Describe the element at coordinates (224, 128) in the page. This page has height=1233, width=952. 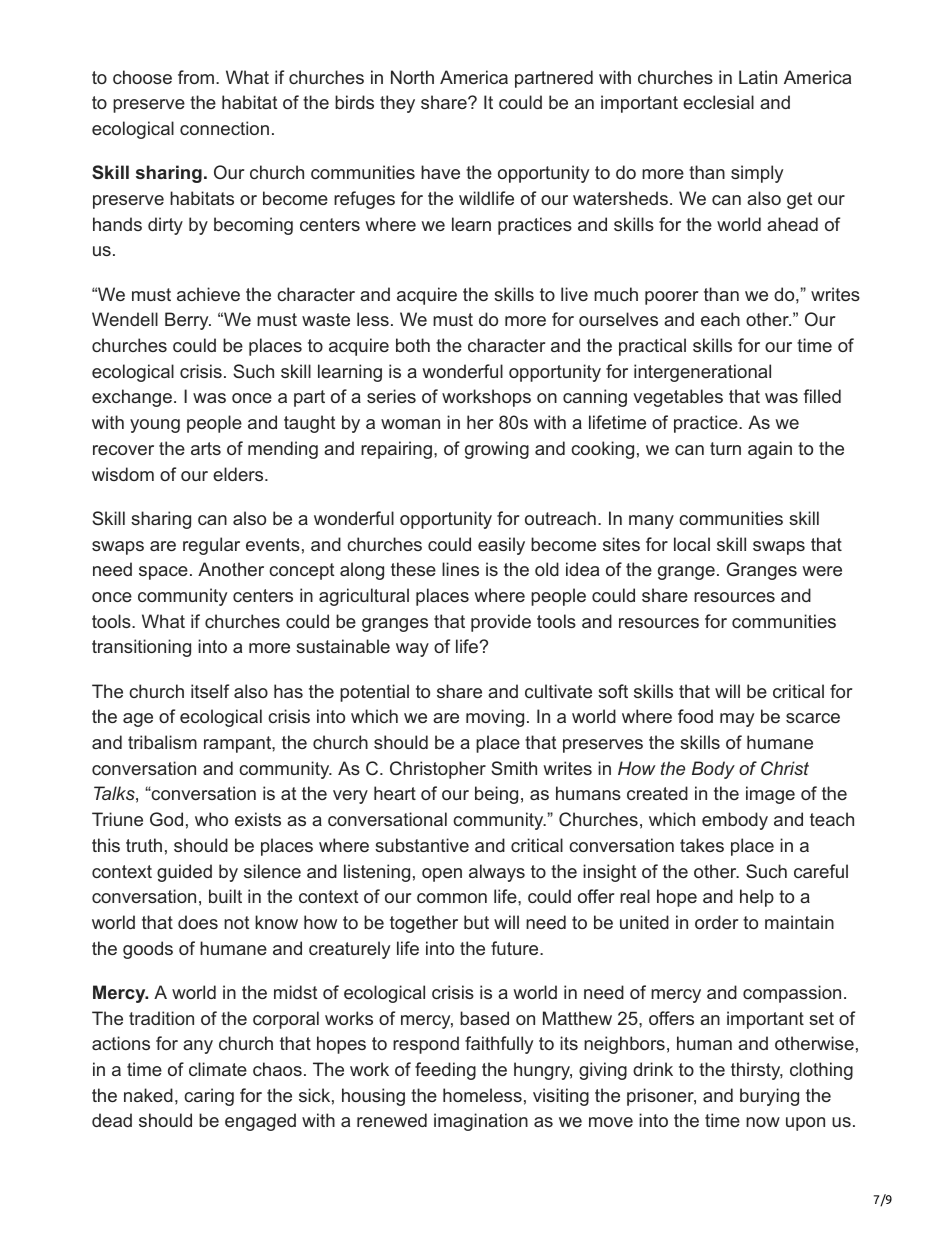
I see `connection` at that location.
